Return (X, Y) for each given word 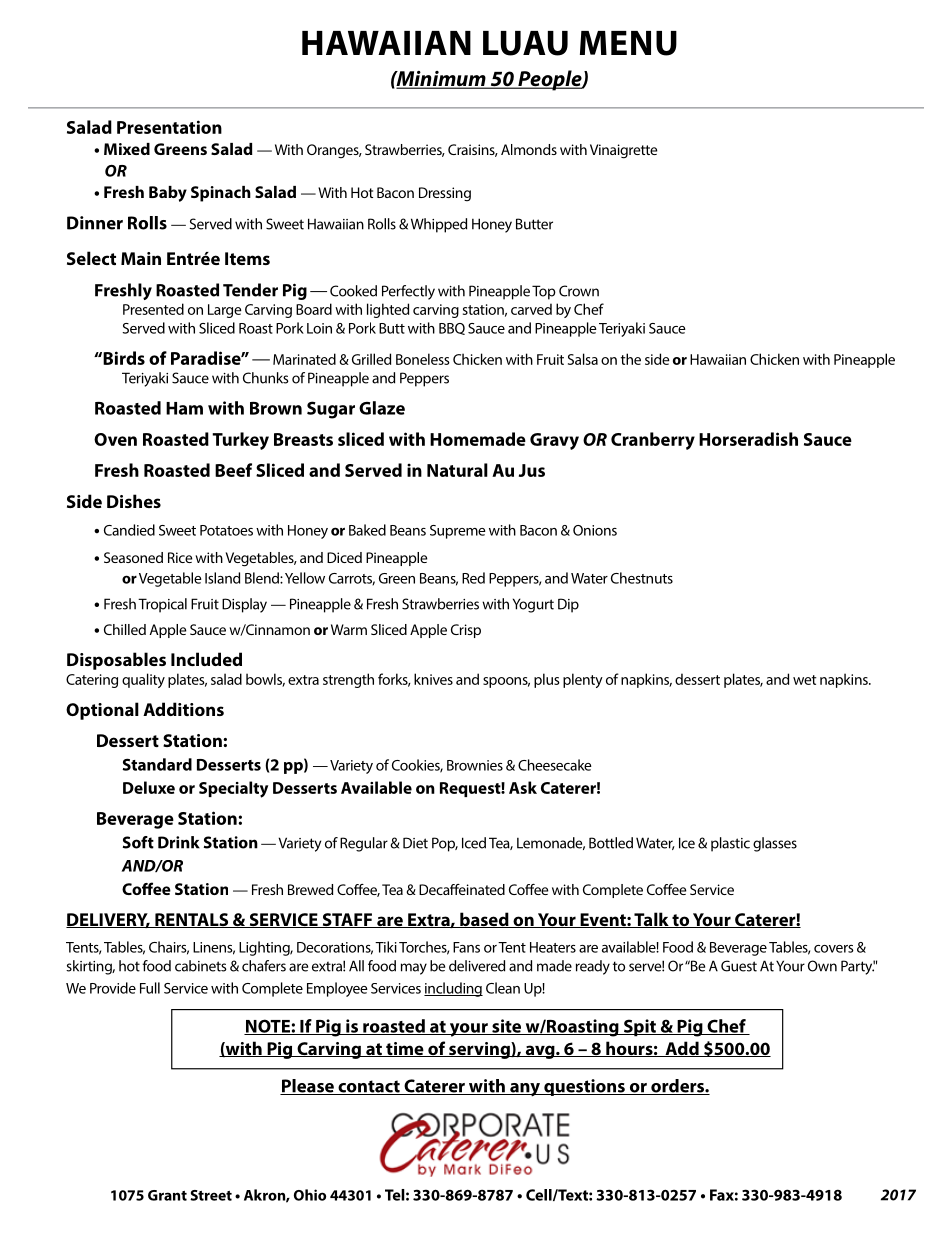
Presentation (169, 127)
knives (433, 679)
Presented (153, 309)
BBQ (452, 329)
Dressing (445, 194)
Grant (167, 1195)
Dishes (134, 501)
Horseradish (748, 439)
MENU (628, 43)
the (631, 359)
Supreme (458, 532)
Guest (739, 966)
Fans (466, 947)
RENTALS (192, 920)
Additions (183, 709)
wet (805, 680)
